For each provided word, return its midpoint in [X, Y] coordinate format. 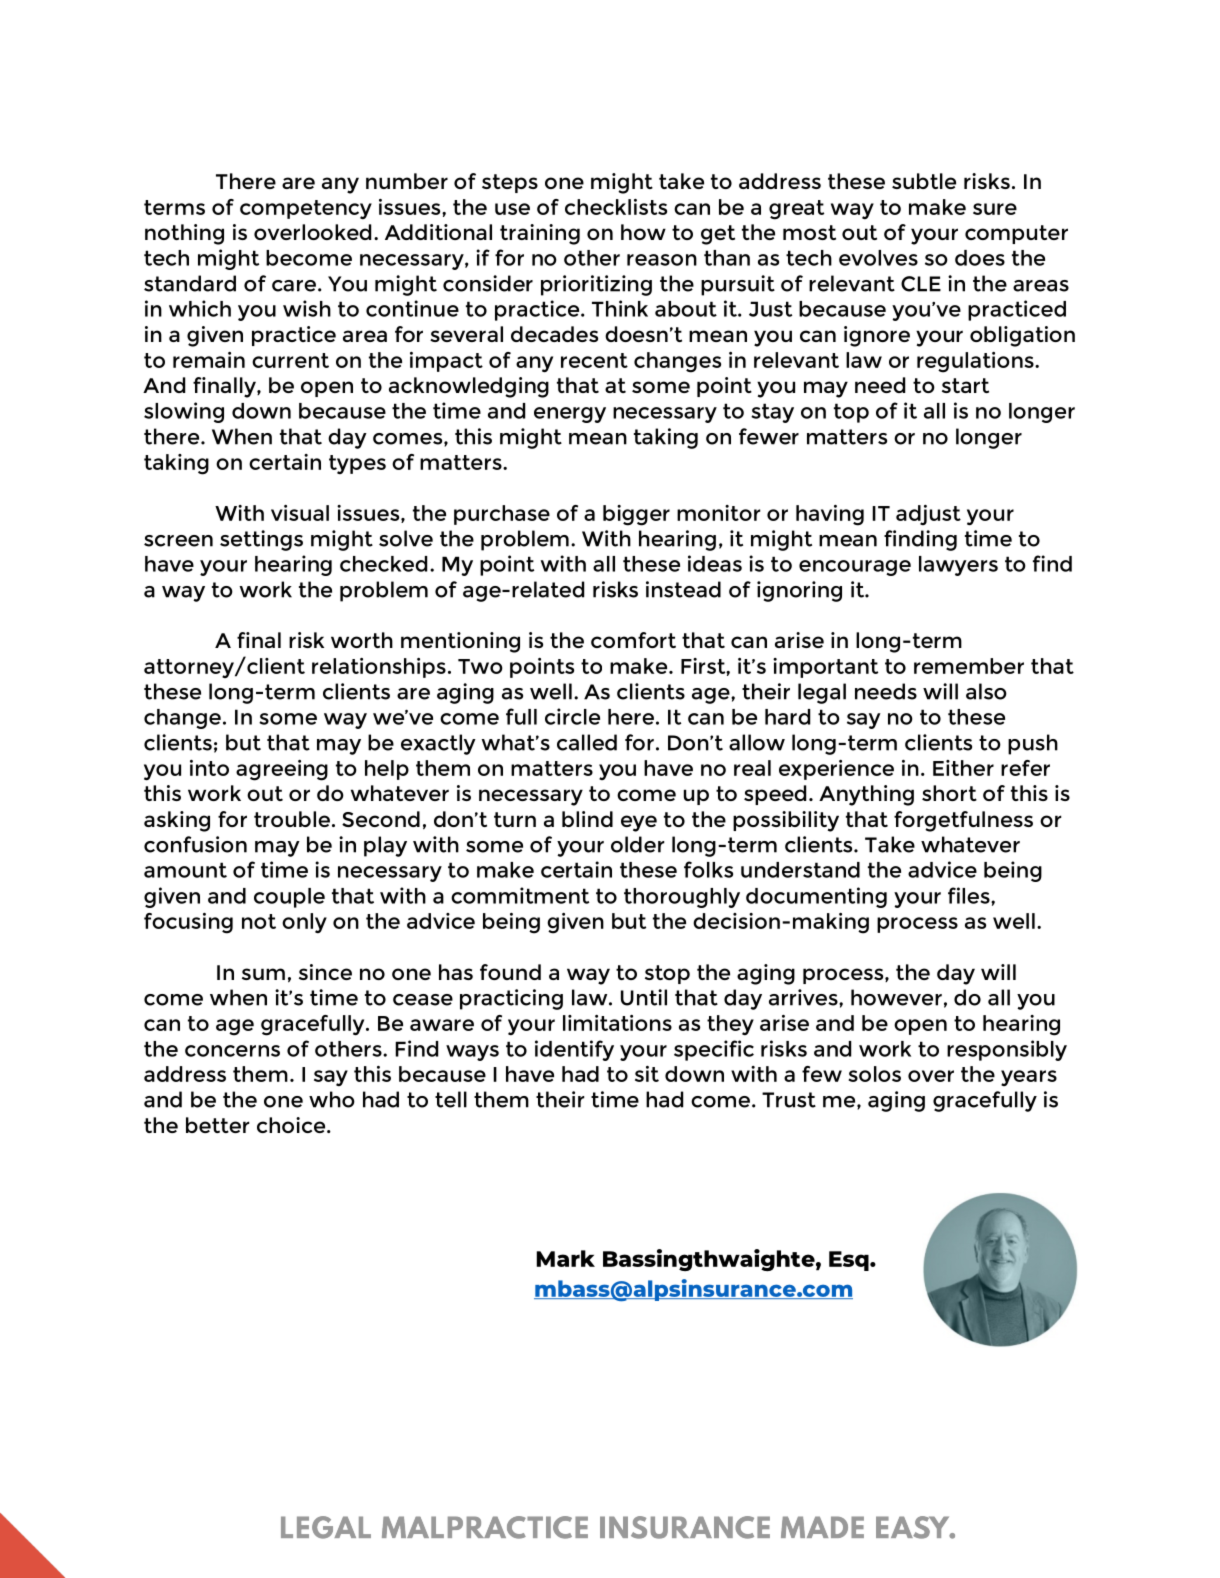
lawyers [958, 566]
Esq [850, 1261]
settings [261, 540]
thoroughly [682, 898]
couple [289, 898]
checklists [616, 207]
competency [306, 209]
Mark [565, 1258]
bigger [636, 515]
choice [291, 1125]
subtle [924, 181]
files [970, 895]
